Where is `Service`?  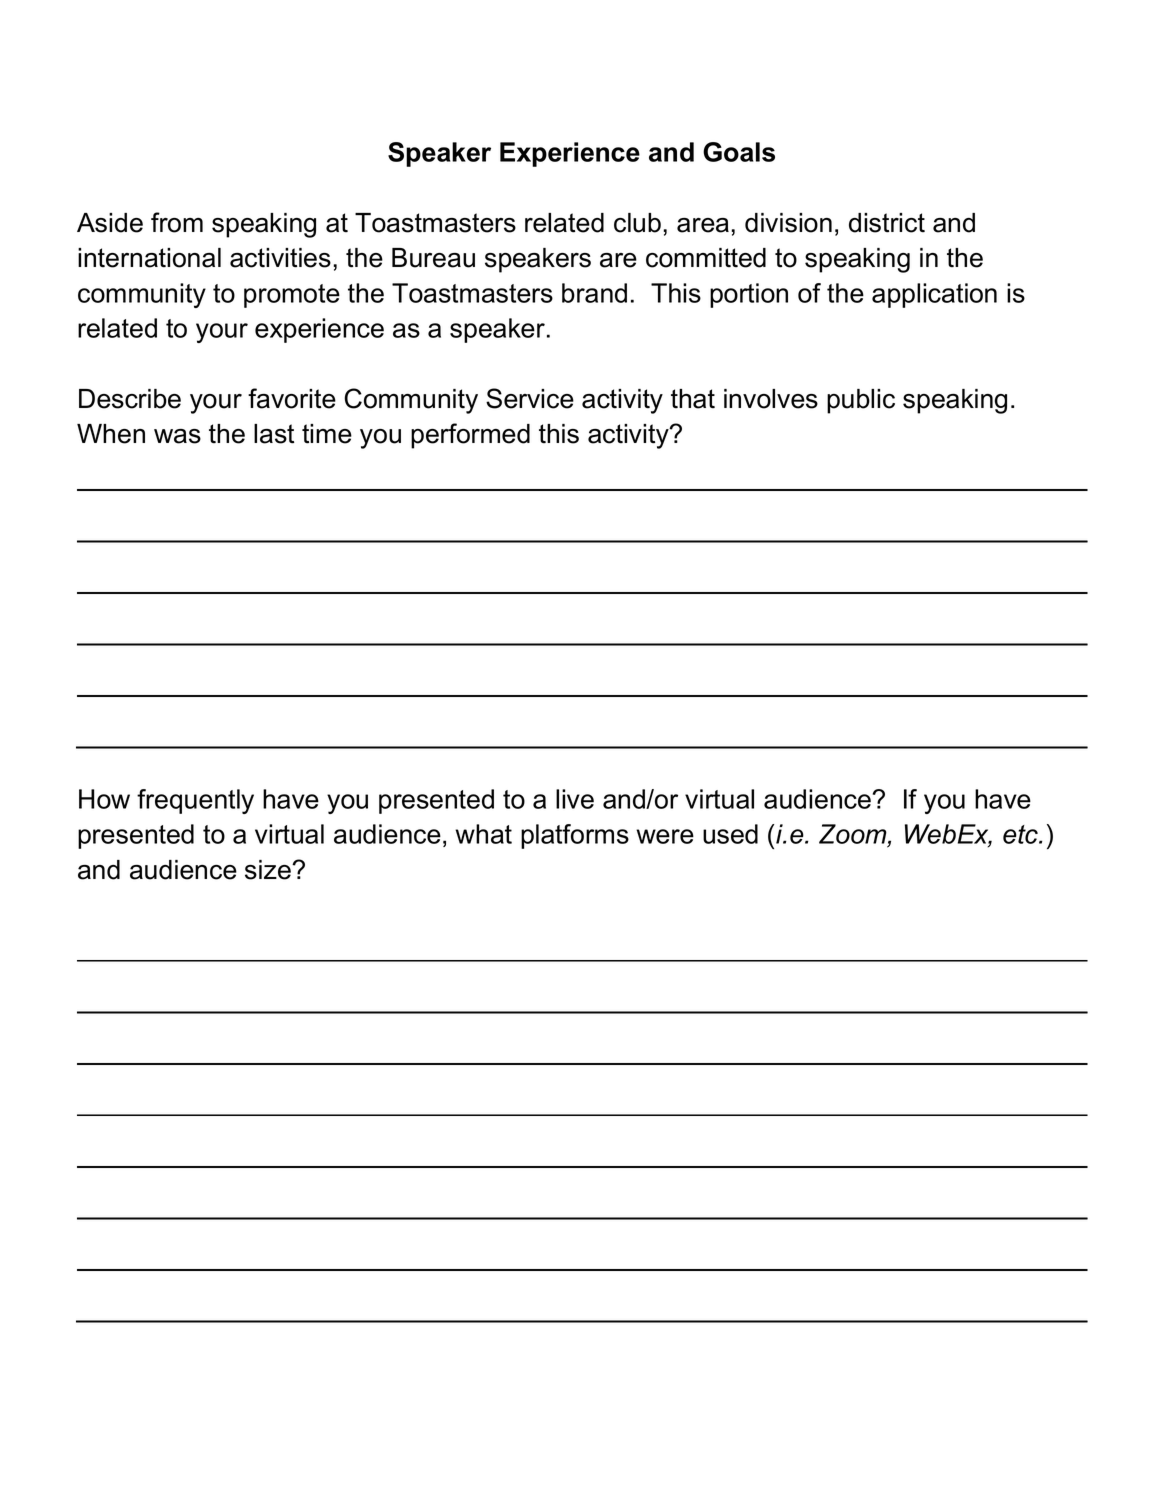
Service is located at coordinates (530, 398).
